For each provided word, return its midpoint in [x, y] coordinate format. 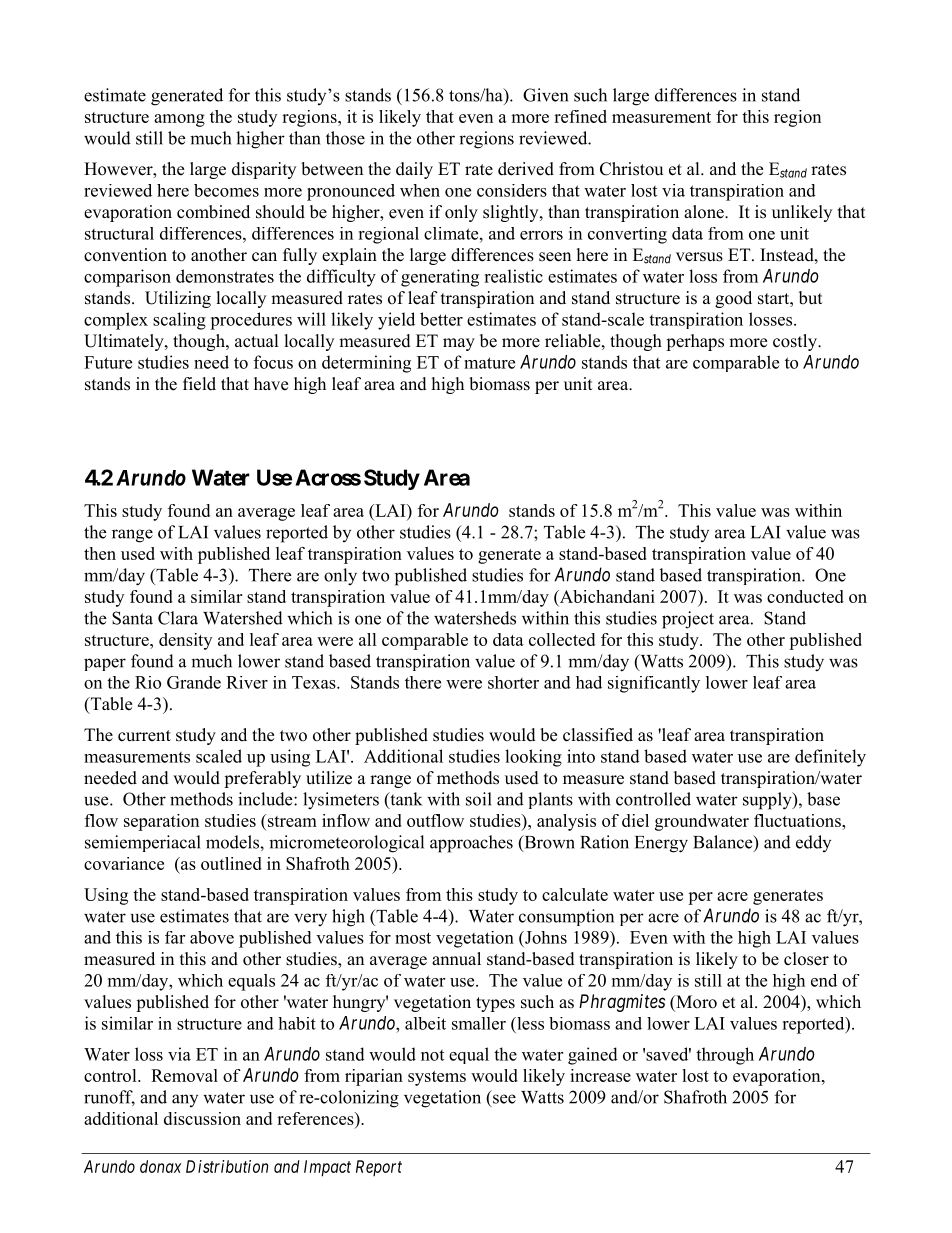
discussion [202, 1118]
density [185, 641]
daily [414, 170]
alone [705, 212]
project [688, 620]
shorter [513, 682]
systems [437, 1078]
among [179, 120]
